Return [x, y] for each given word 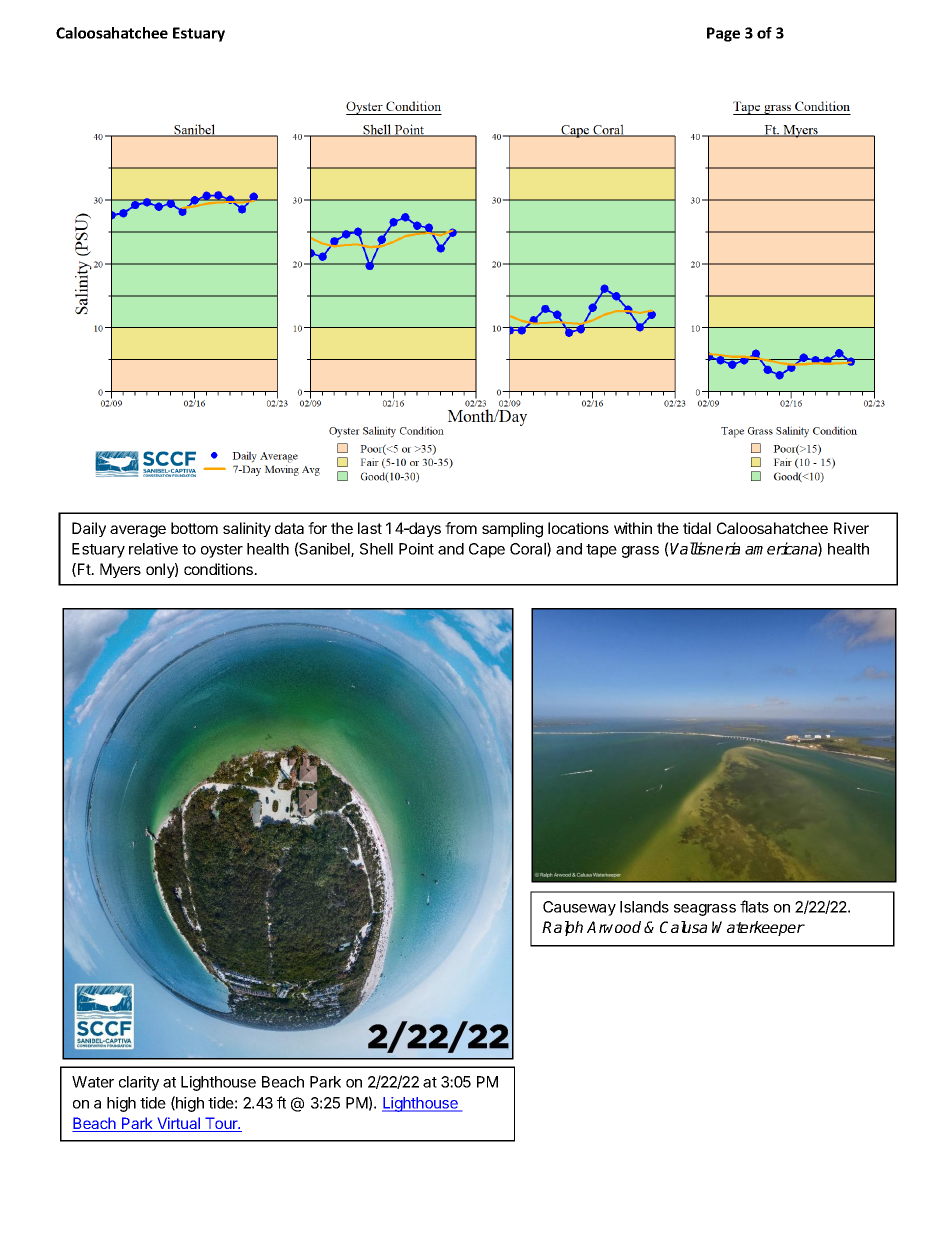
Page [723, 34]
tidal [697, 528]
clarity [139, 1083]
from [461, 528]
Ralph [562, 928]
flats [754, 906]
